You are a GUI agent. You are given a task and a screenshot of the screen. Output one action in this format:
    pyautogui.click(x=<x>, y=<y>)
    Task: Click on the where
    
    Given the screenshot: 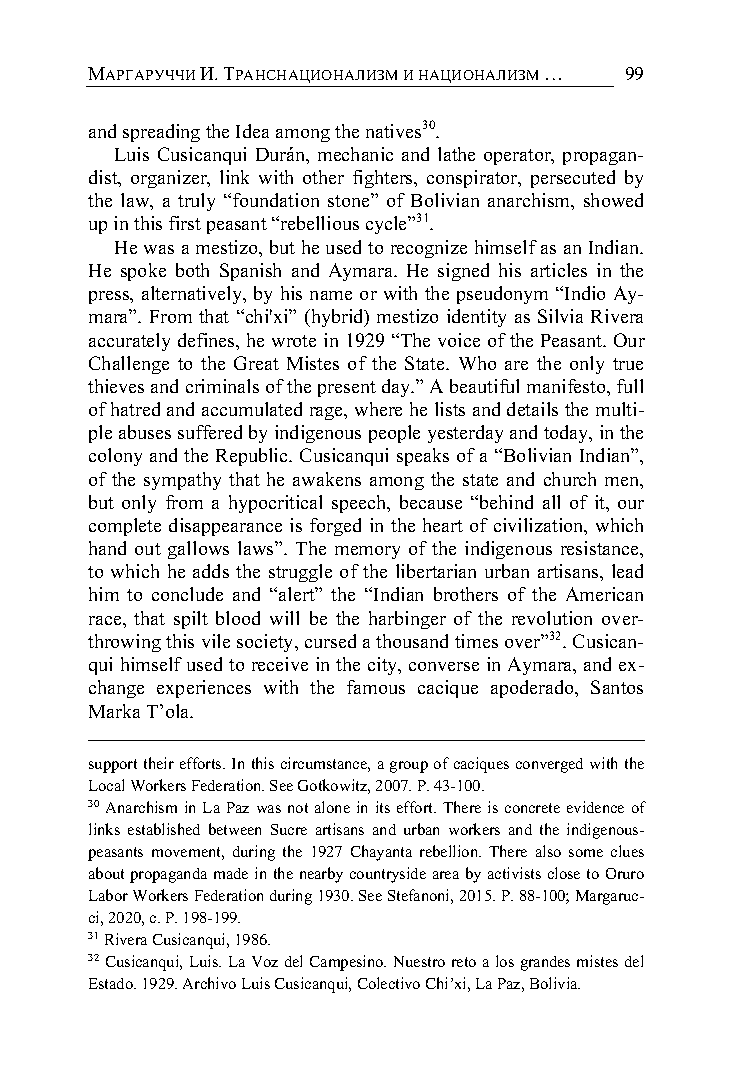 What is the action you would take?
    pyautogui.click(x=378, y=409)
